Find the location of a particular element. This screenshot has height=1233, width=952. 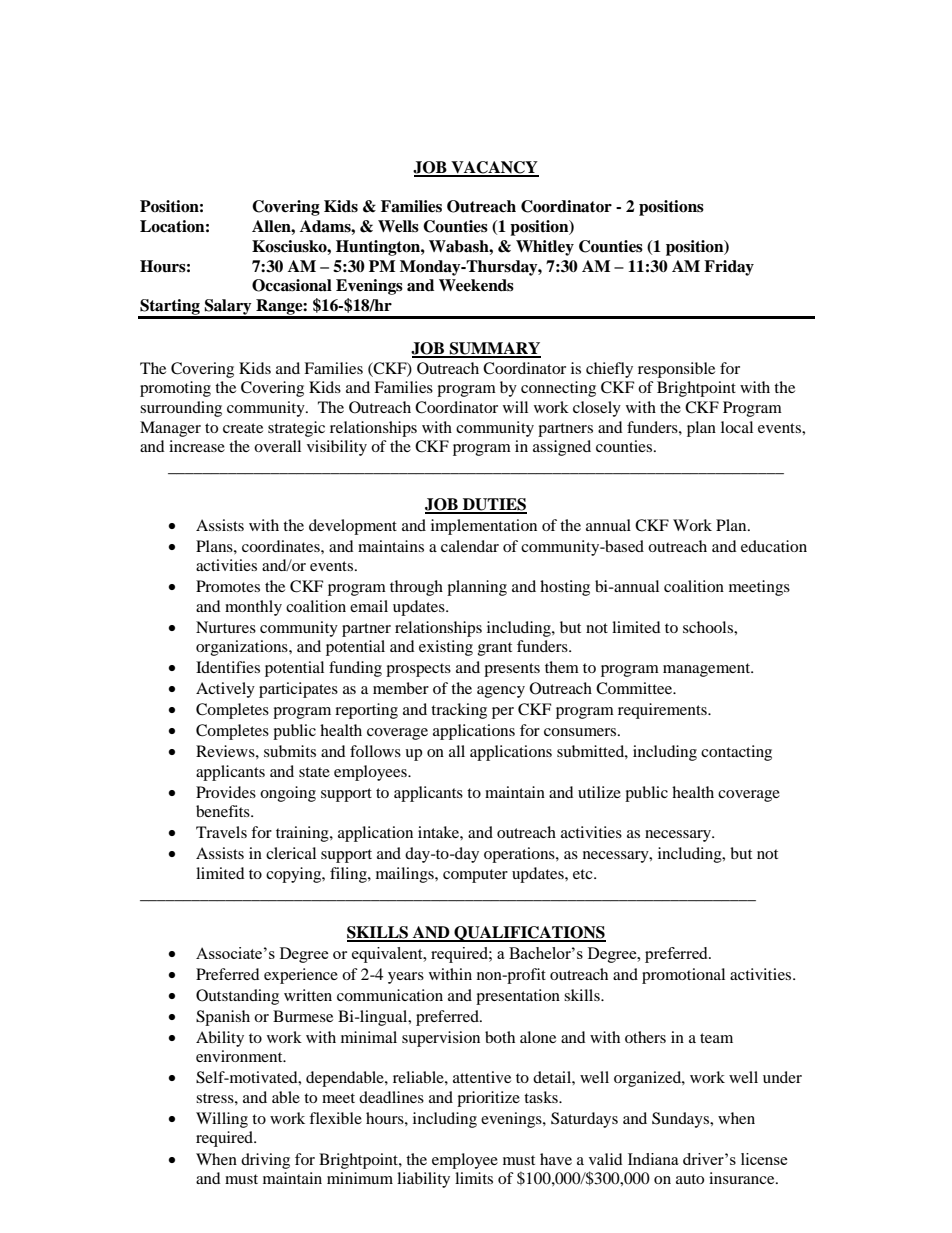

Identifies is located at coordinates (228, 667).
